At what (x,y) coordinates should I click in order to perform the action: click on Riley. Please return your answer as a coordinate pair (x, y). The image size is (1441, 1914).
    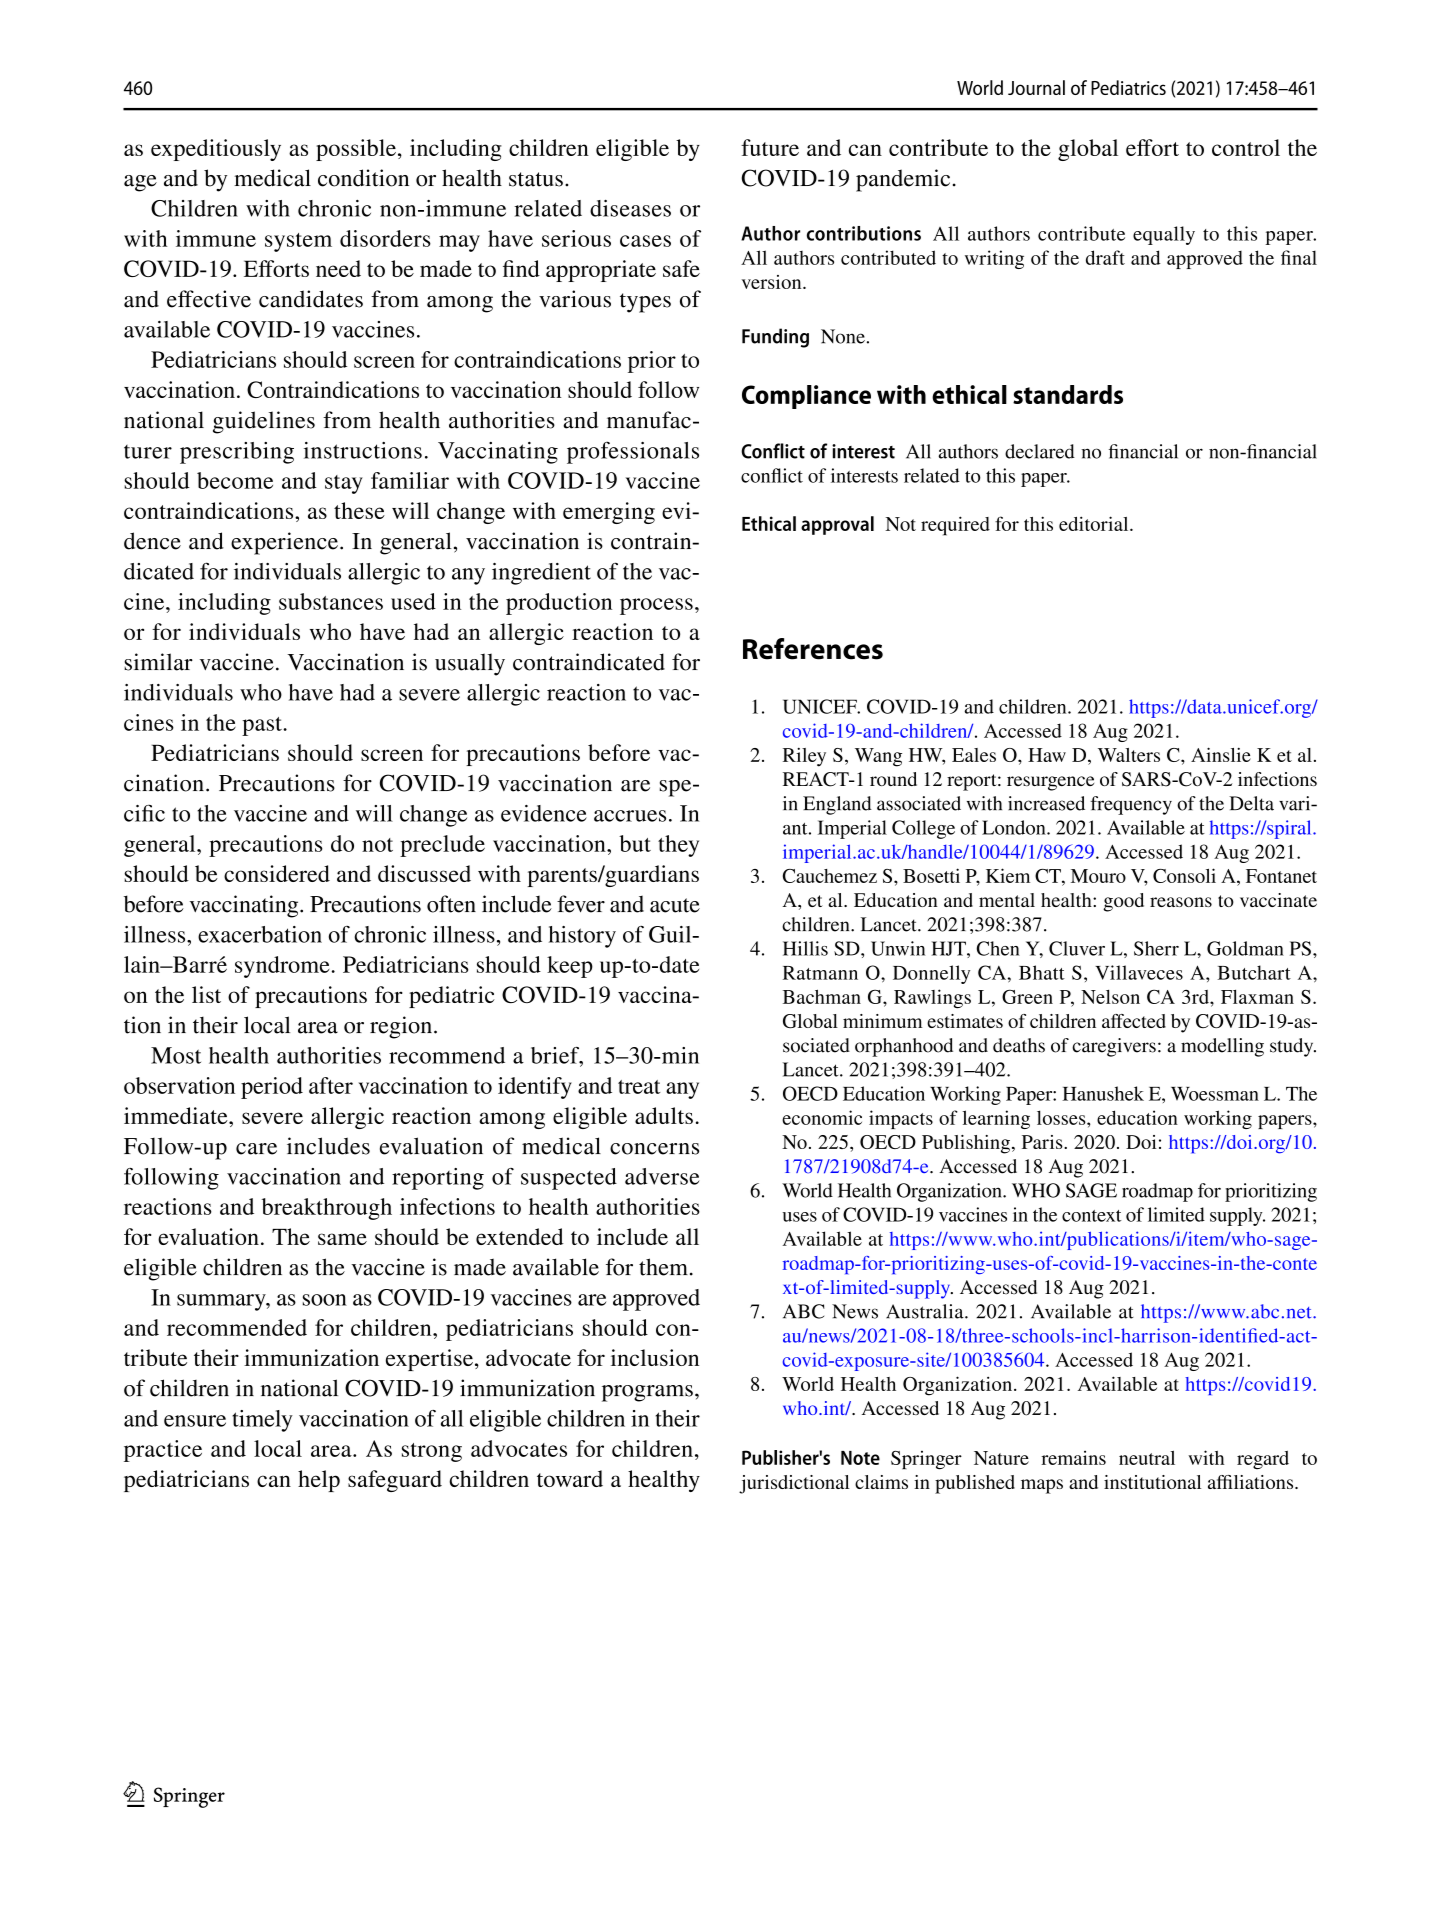
    Looking at the image, I should click on (804, 757).
